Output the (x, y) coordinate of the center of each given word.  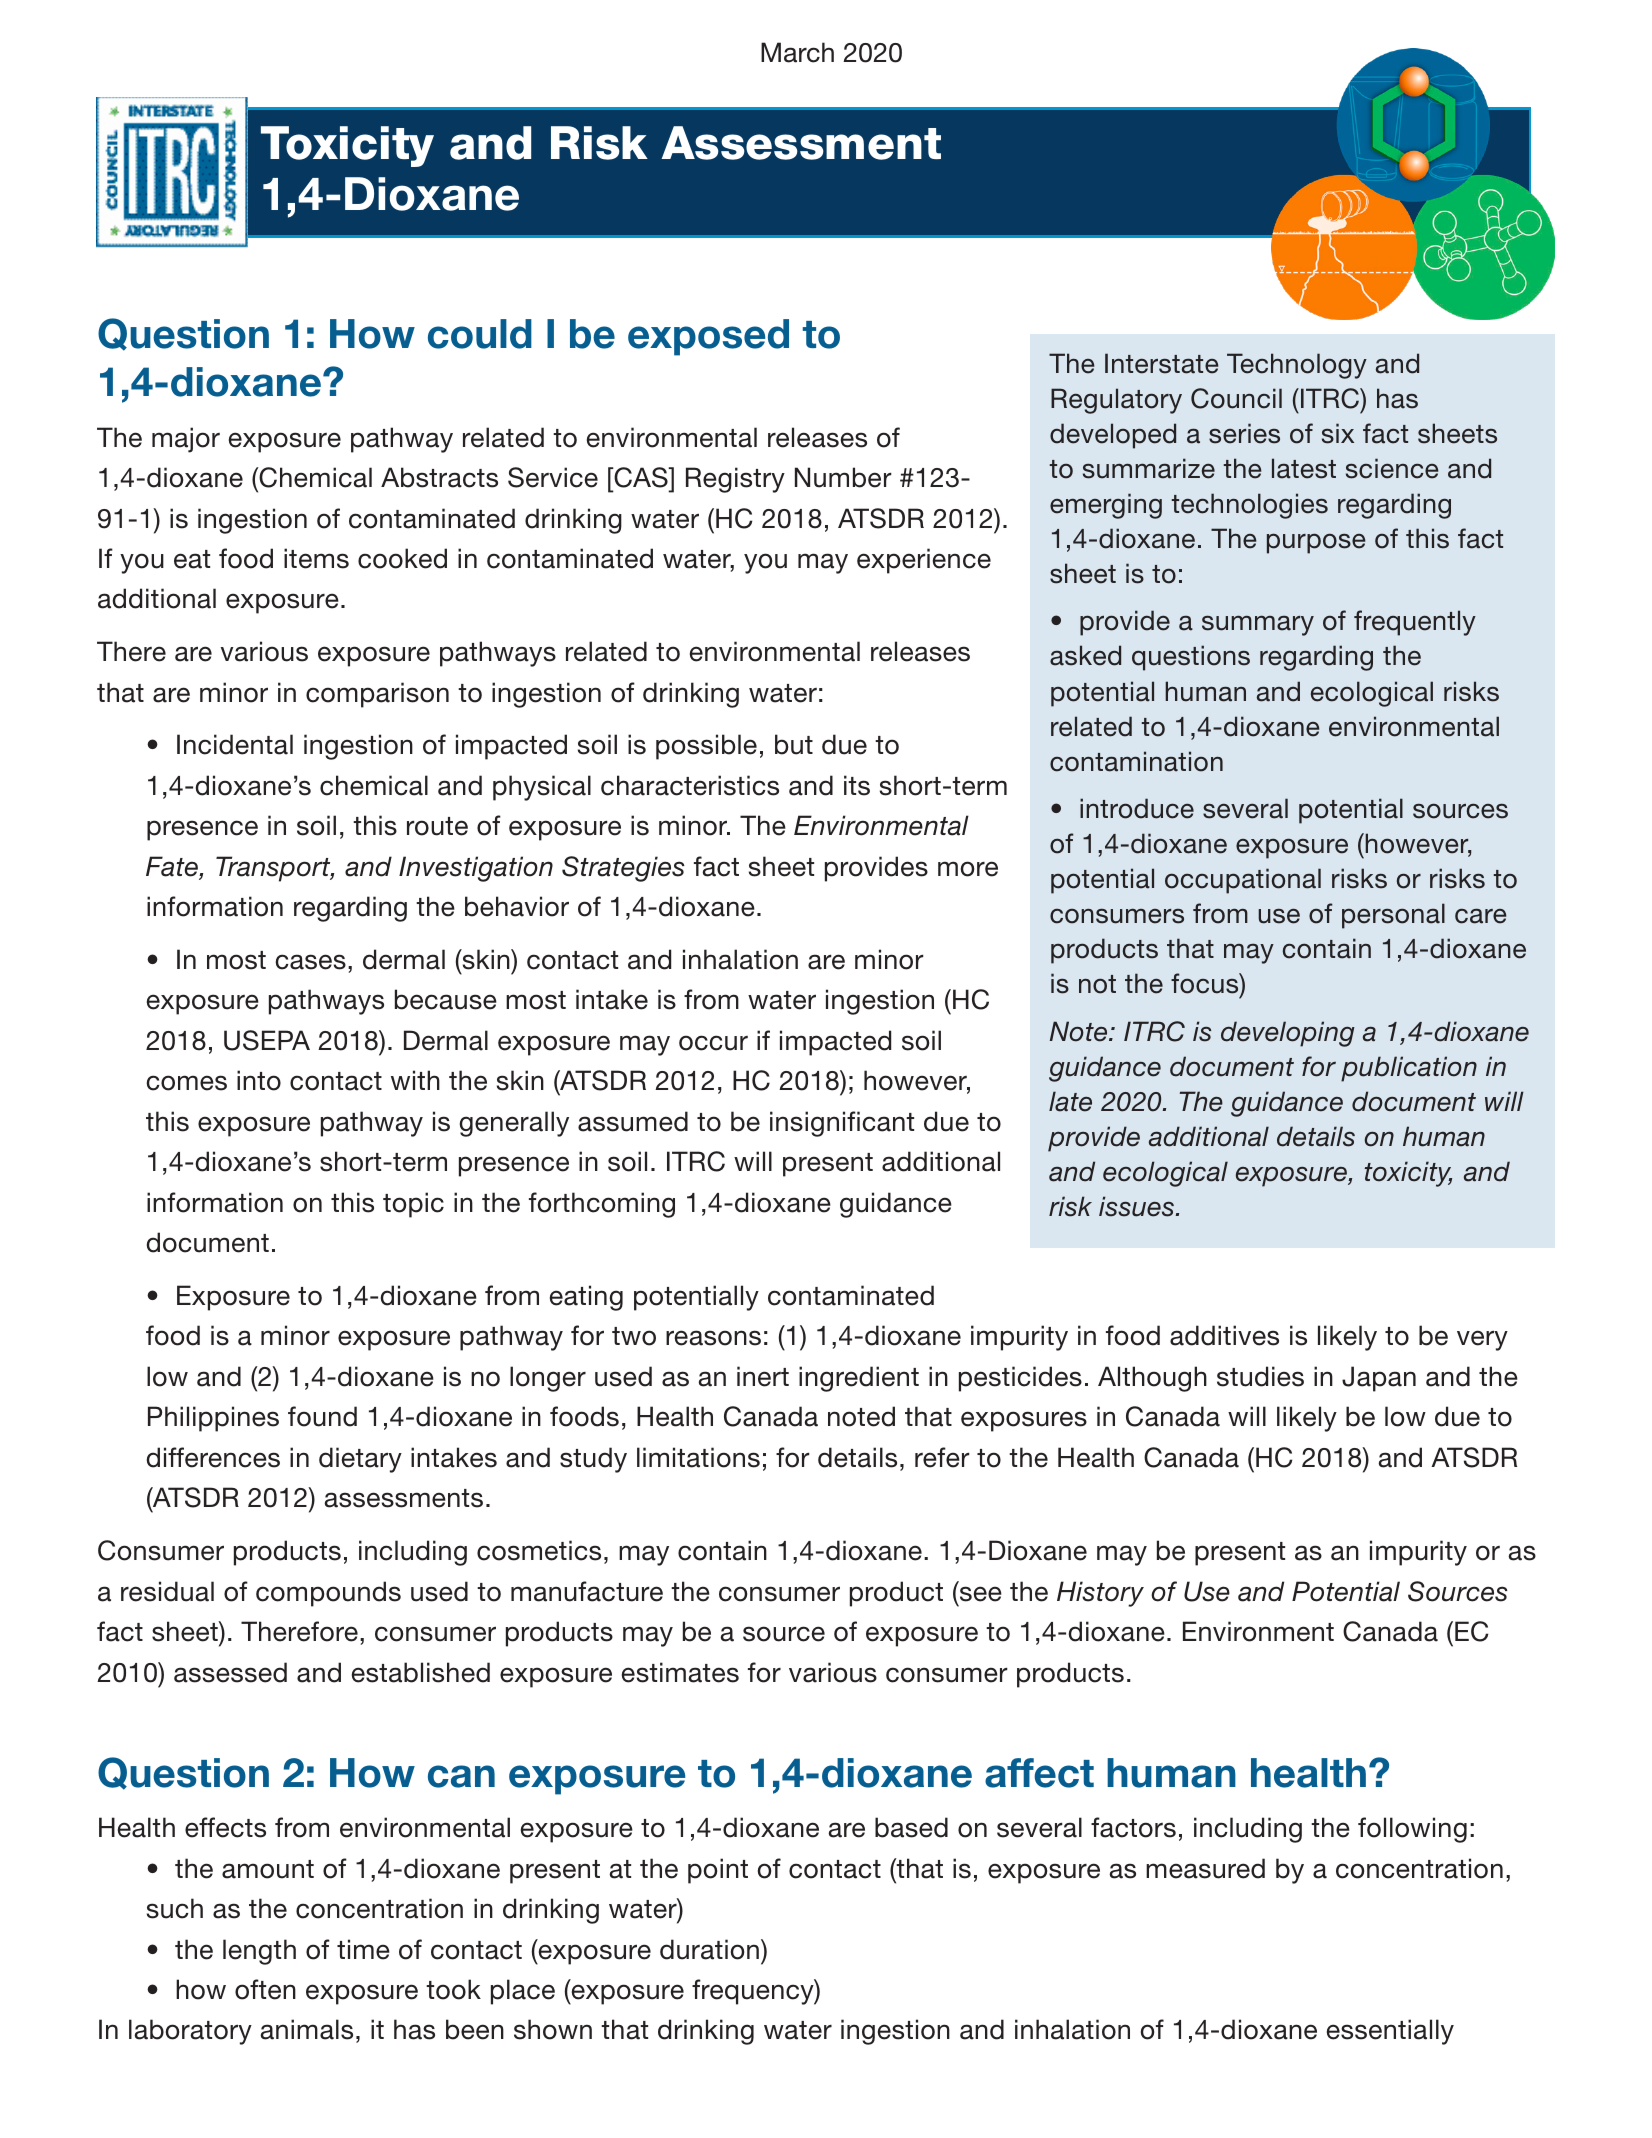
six (1338, 433)
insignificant (842, 1124)
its (857, 785)
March (797, 52)
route (437, 826)
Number (843, 477)
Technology (1297, 366)
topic (413, 1205)
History (1100, 1594)
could (480, 334)
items (316, 558)
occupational (1243, 881)
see (979, 1594)
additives (1224, 1335)
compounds (328, 1594)
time (363, 1949)
